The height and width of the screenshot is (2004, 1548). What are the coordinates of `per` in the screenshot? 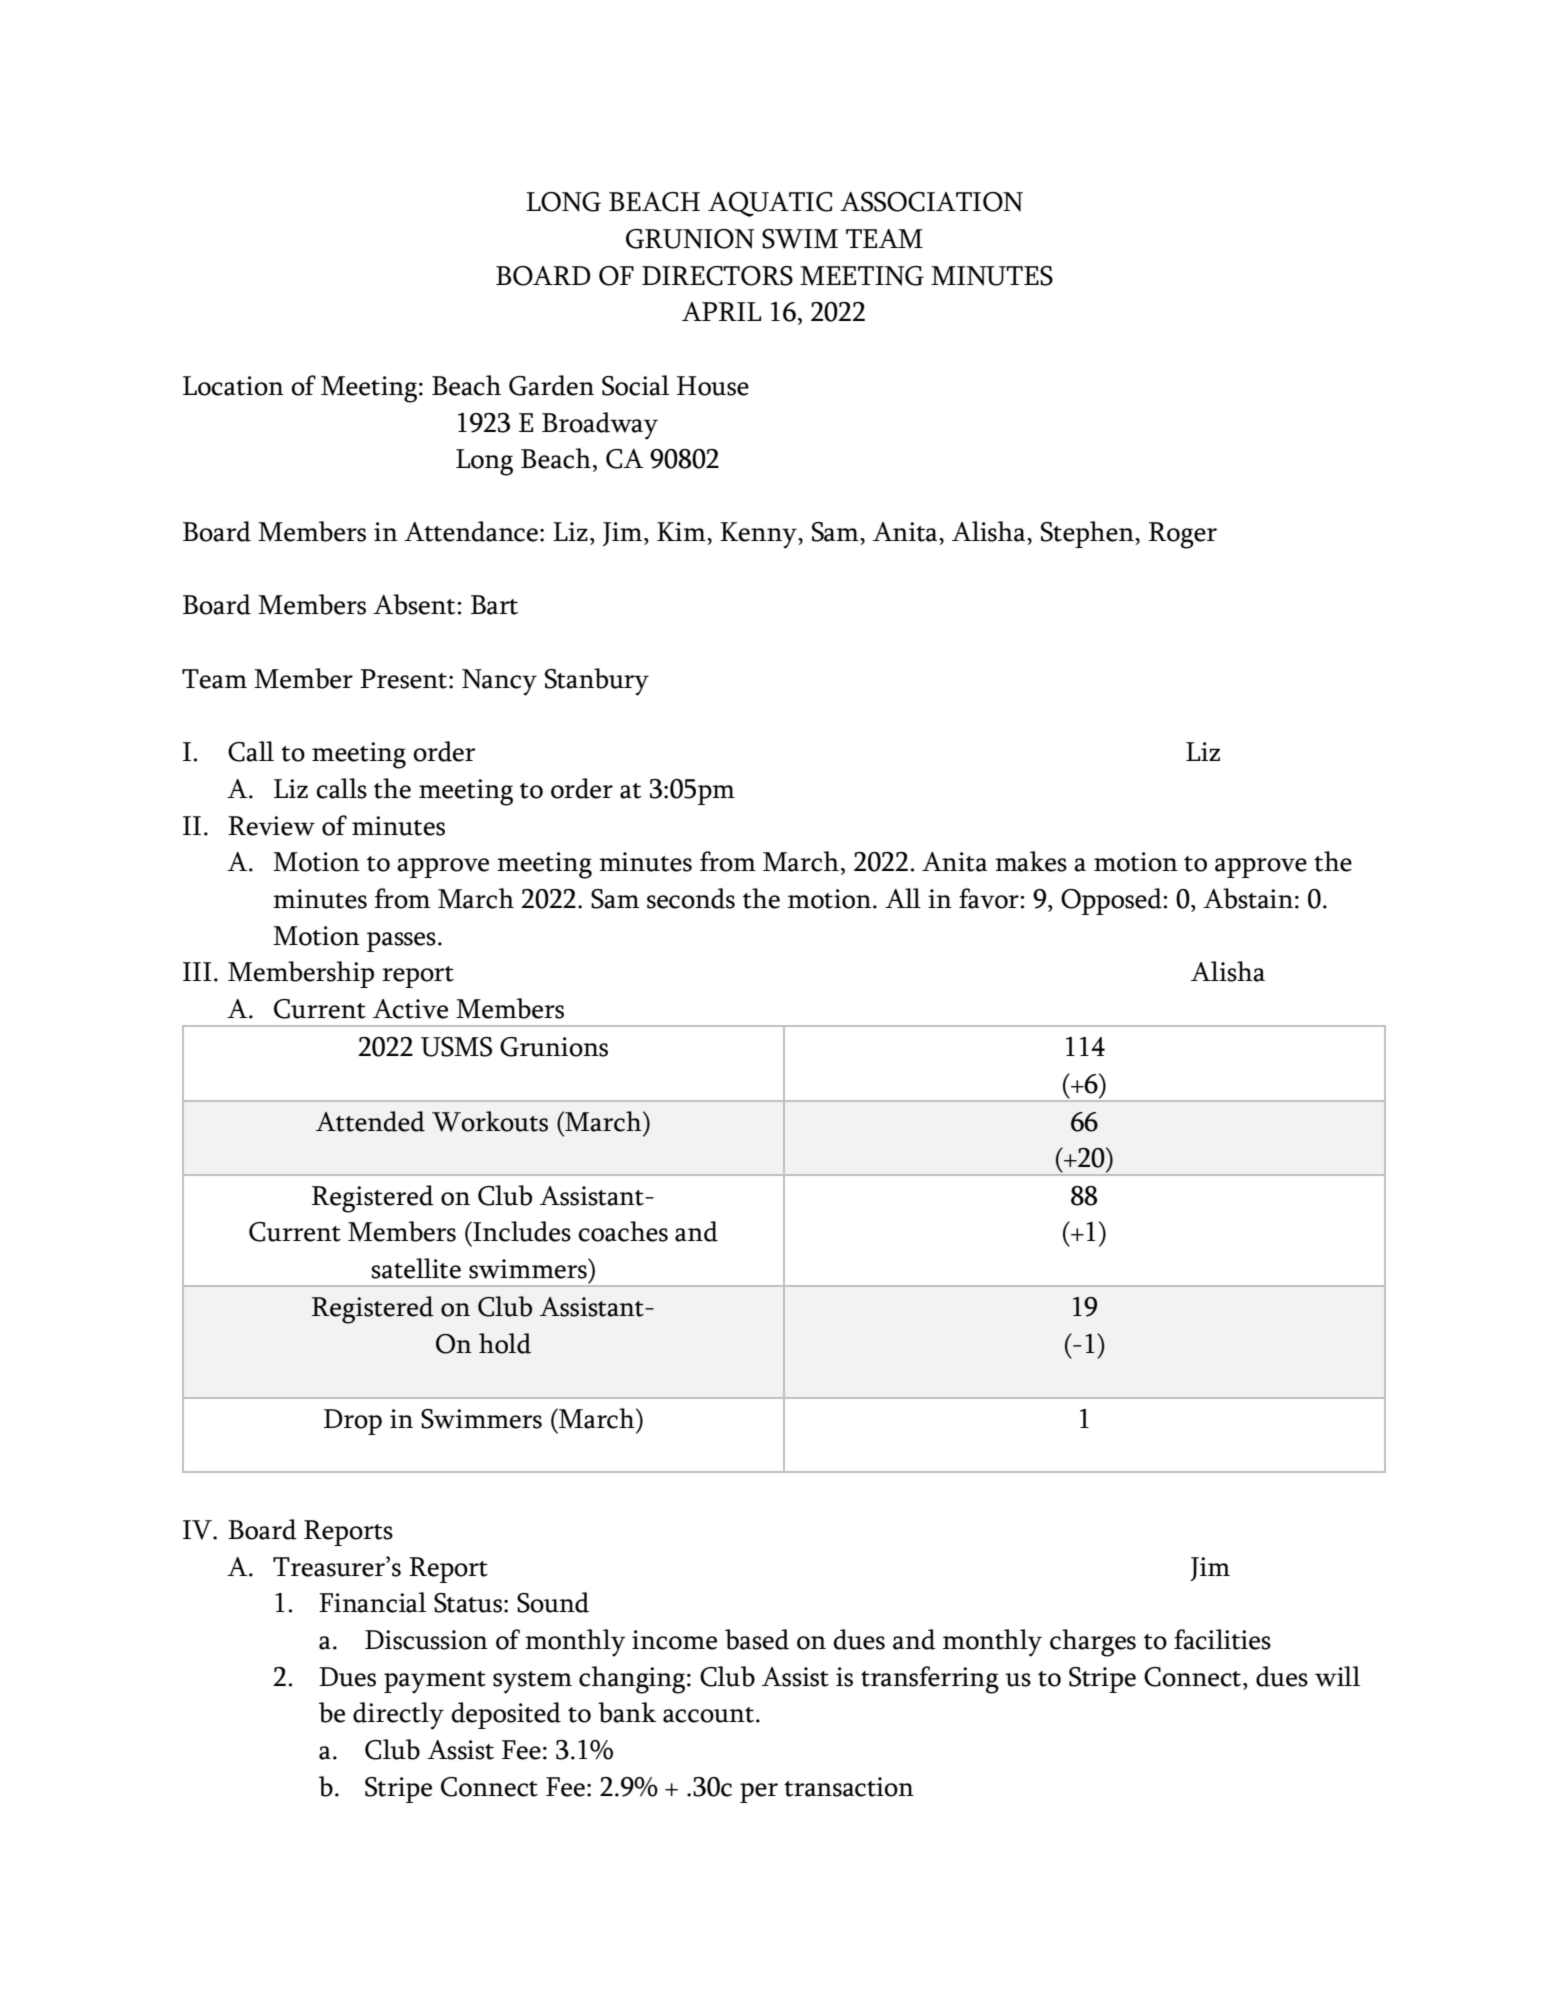 It's located at (759, 1793).
